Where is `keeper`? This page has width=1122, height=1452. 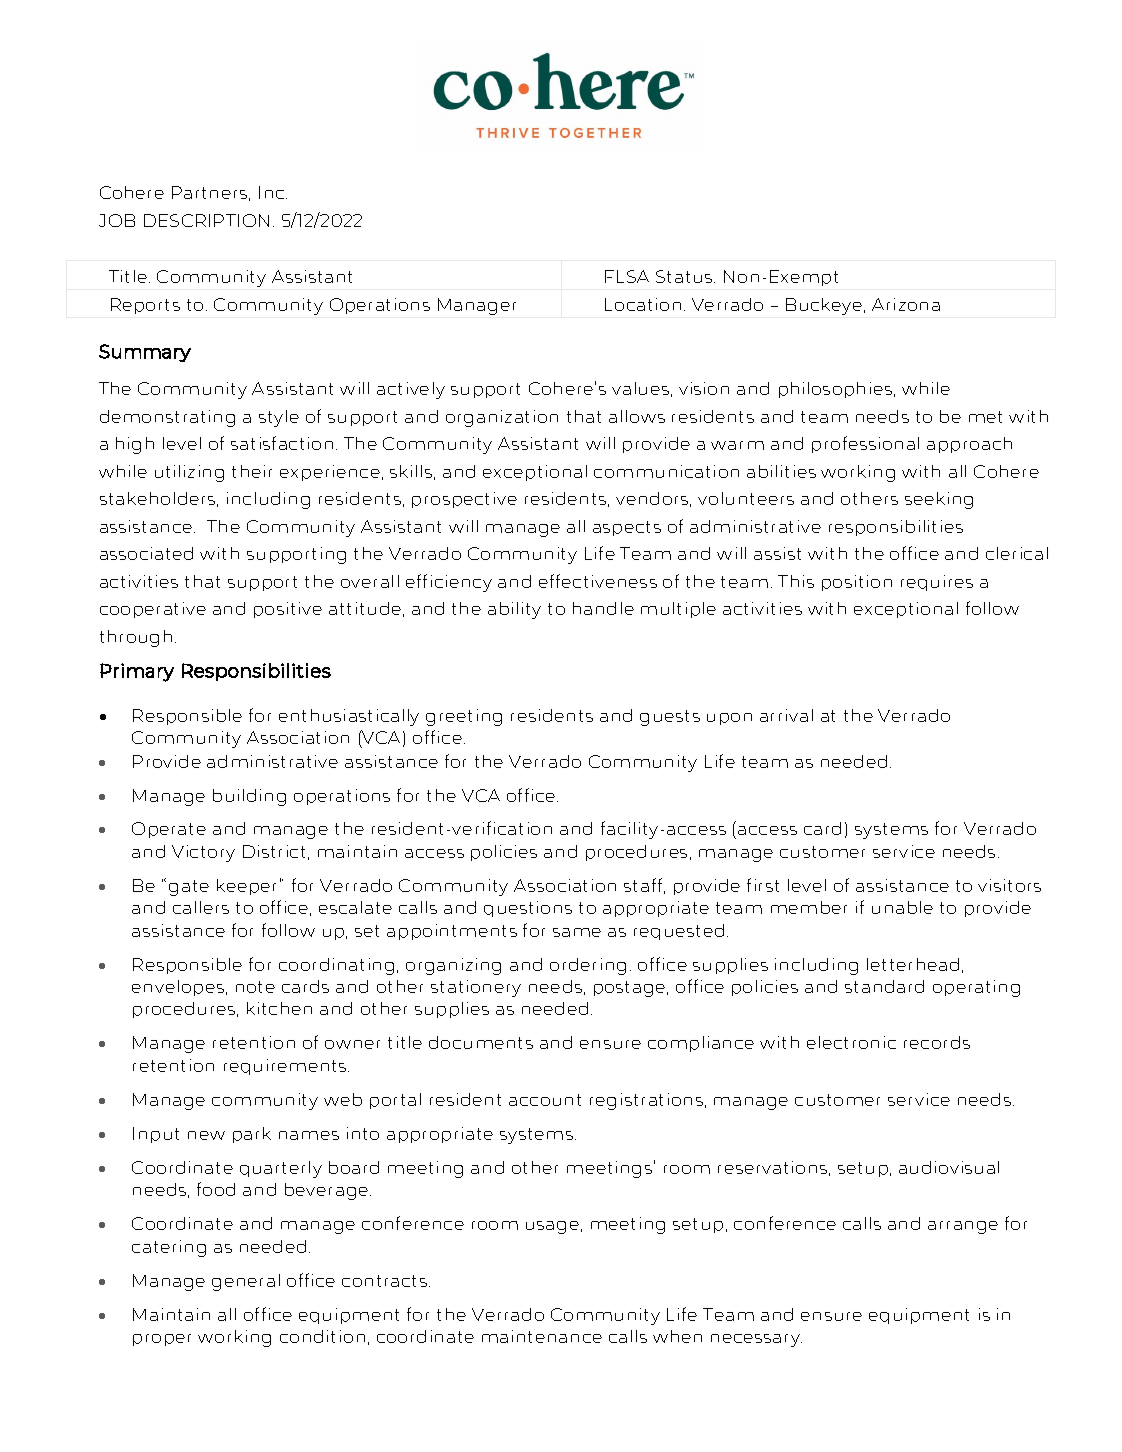 keeper is located at coordinates (246, 887).
